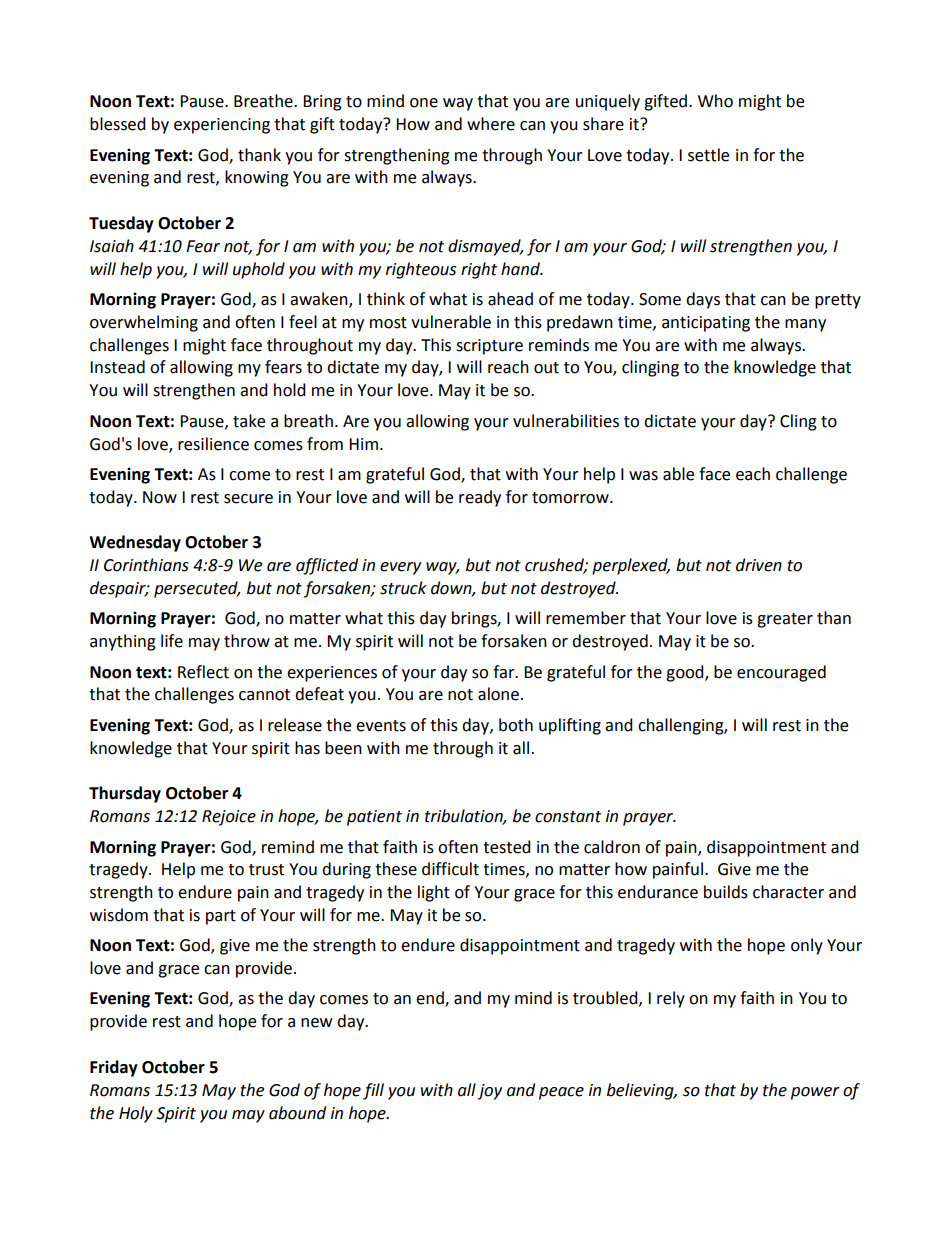  Describe the element at coordinates (489, 347) in the screenshot. I see `scripture` at that location.
